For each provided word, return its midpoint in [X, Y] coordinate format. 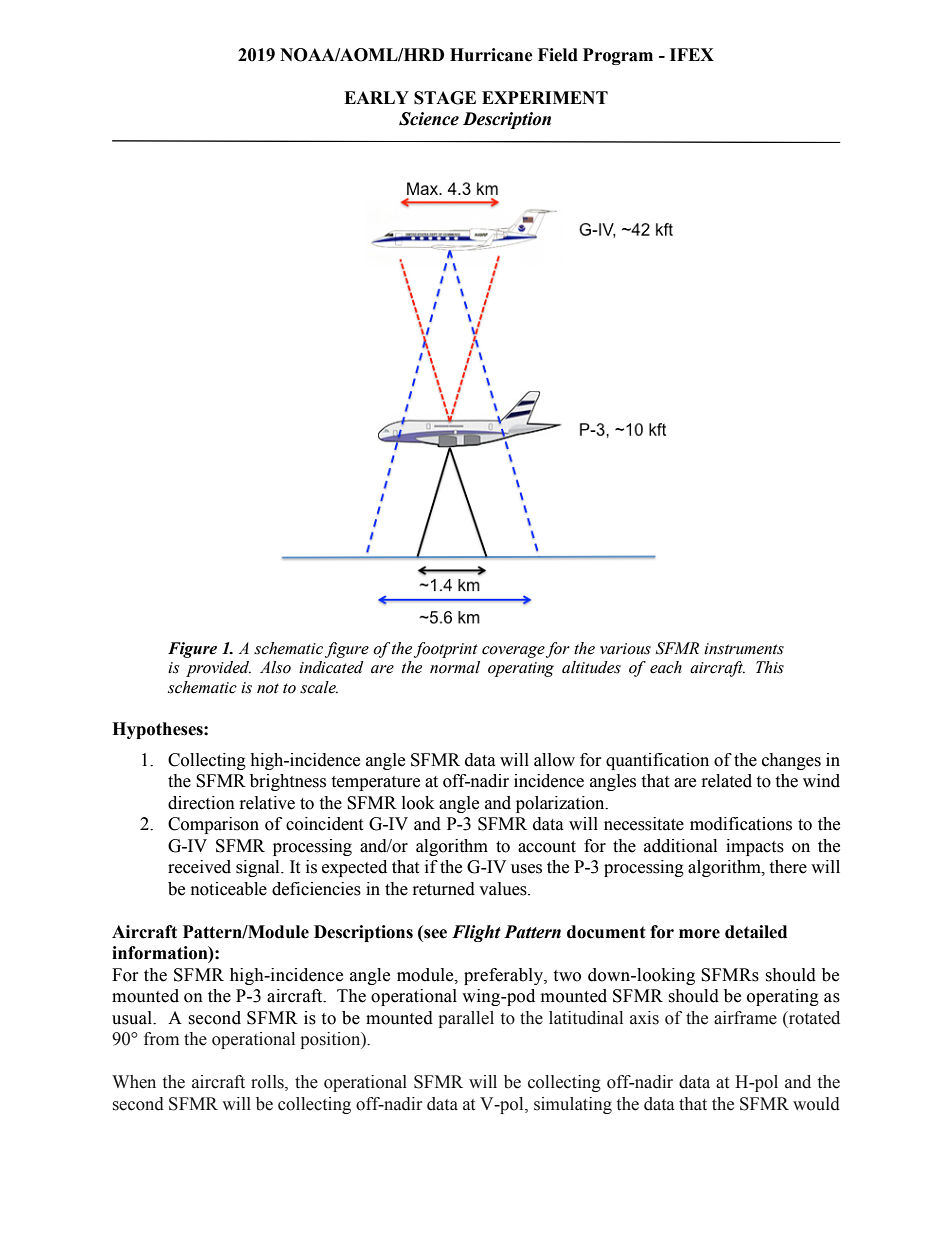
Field [558, 55]
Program [618, 56]
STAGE [445, 98]
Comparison [213, 825]
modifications [741, 824]
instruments [744, 649]
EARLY [376, 97]
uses [526, 869]
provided [218, 669]
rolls [268, 1083]
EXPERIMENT [545, 97]
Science [429, 119]
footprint [446, 650]
